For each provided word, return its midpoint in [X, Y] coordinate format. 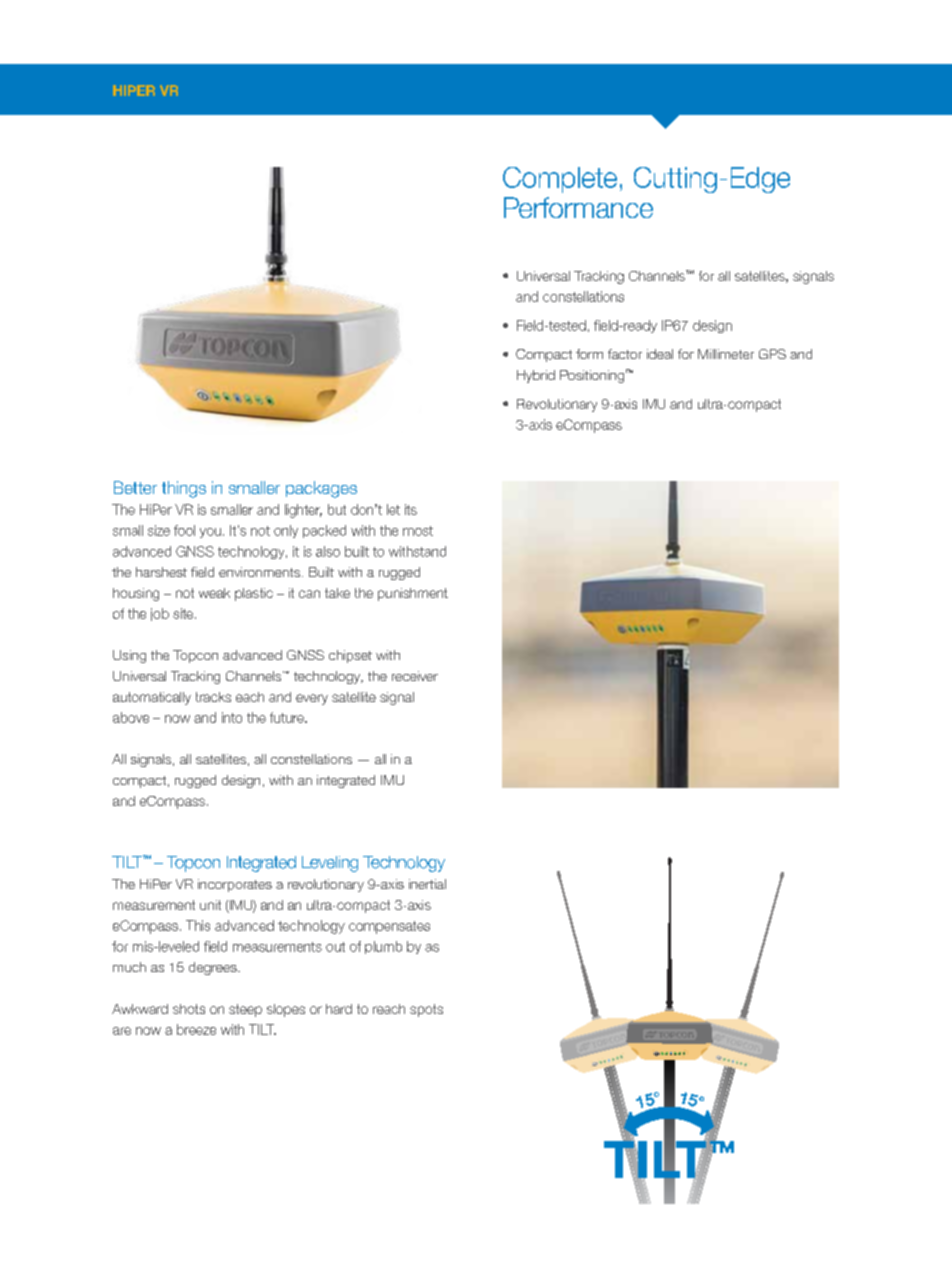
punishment [413, 594]
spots [426, 1010]
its [411, 509]
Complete [560, 180]
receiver [415, 676]
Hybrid [536, 376]
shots [189, 1009]
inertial [427, 884]
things [184, 489]
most [418, 531]
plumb [383, 947]
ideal [660, 354]
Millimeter [726, 354]
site [184, 613]
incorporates [235, 885]
